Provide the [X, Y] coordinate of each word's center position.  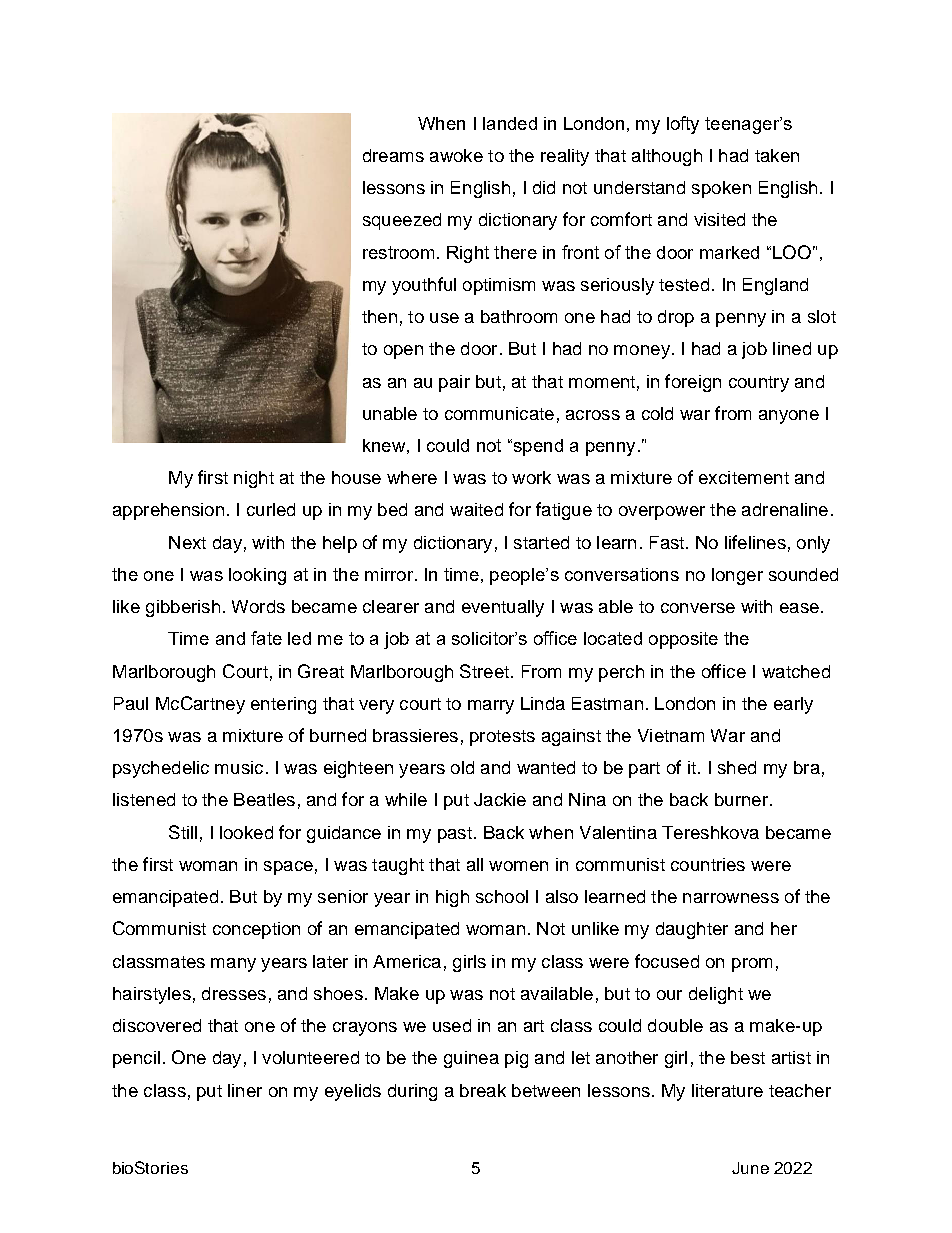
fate [266, 638]
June [750, 1168]
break [483, 1090]
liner [245, 1090]
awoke [456, 155]
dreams [393, 155]
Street [484, 671]
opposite [683, 640]
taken [777, 155]
